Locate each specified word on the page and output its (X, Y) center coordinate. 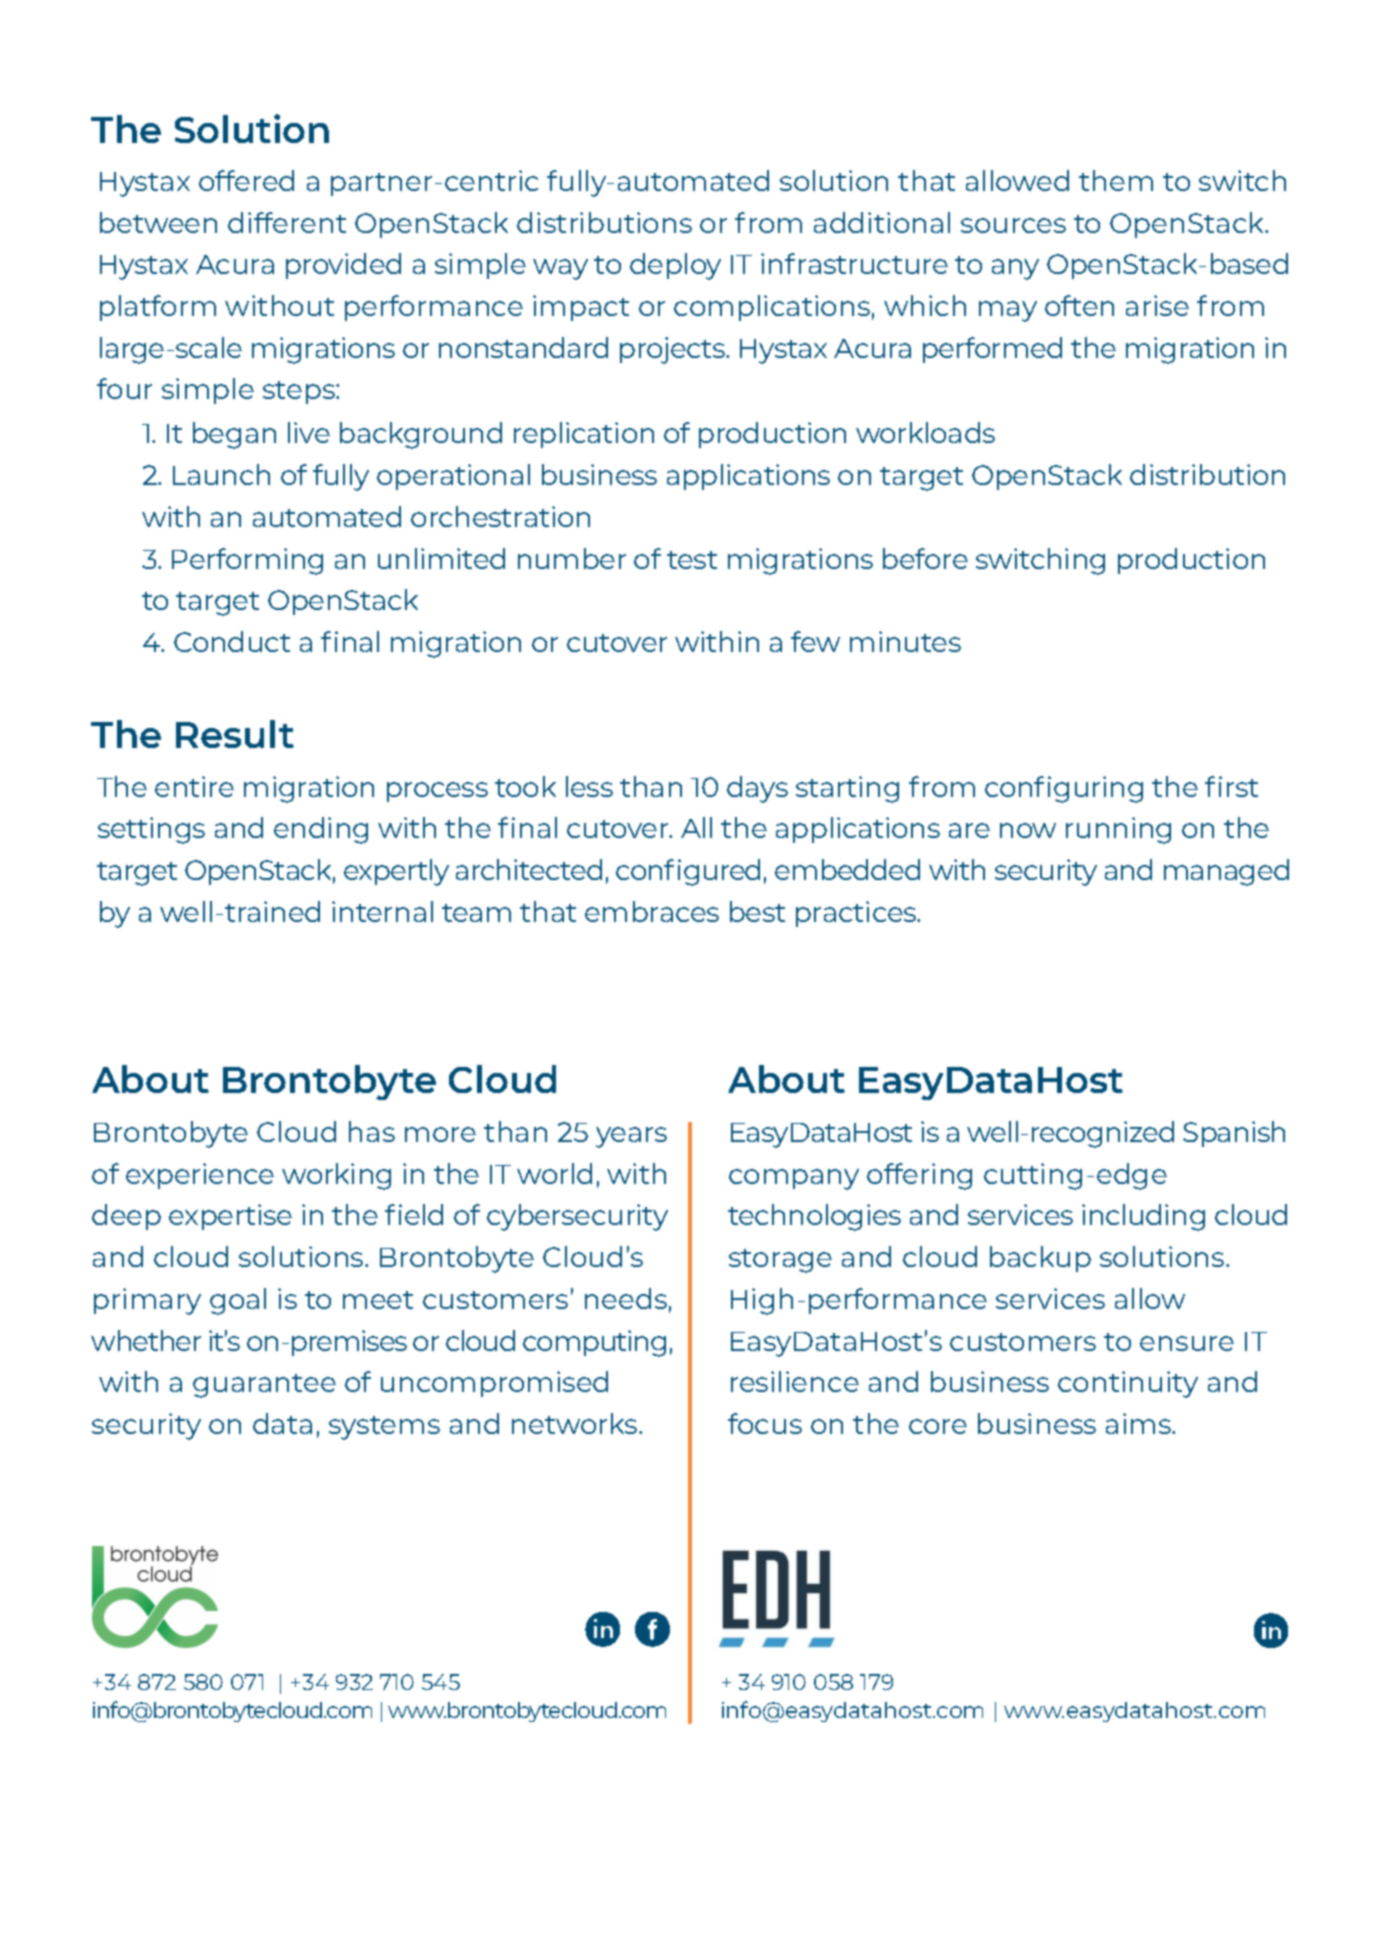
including (1143, 1217)
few (815, 641)
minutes (905, 641)
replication (584, 435)
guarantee (264, 1386)
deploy (675, 266)
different (287, 222)
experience (200, 1176)
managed (1226, 872)
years (631, 1137)
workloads (925, 432)
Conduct (232, 641)
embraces (652, 911)
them (1116, 180)
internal (382, 911)
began (234, 435)
